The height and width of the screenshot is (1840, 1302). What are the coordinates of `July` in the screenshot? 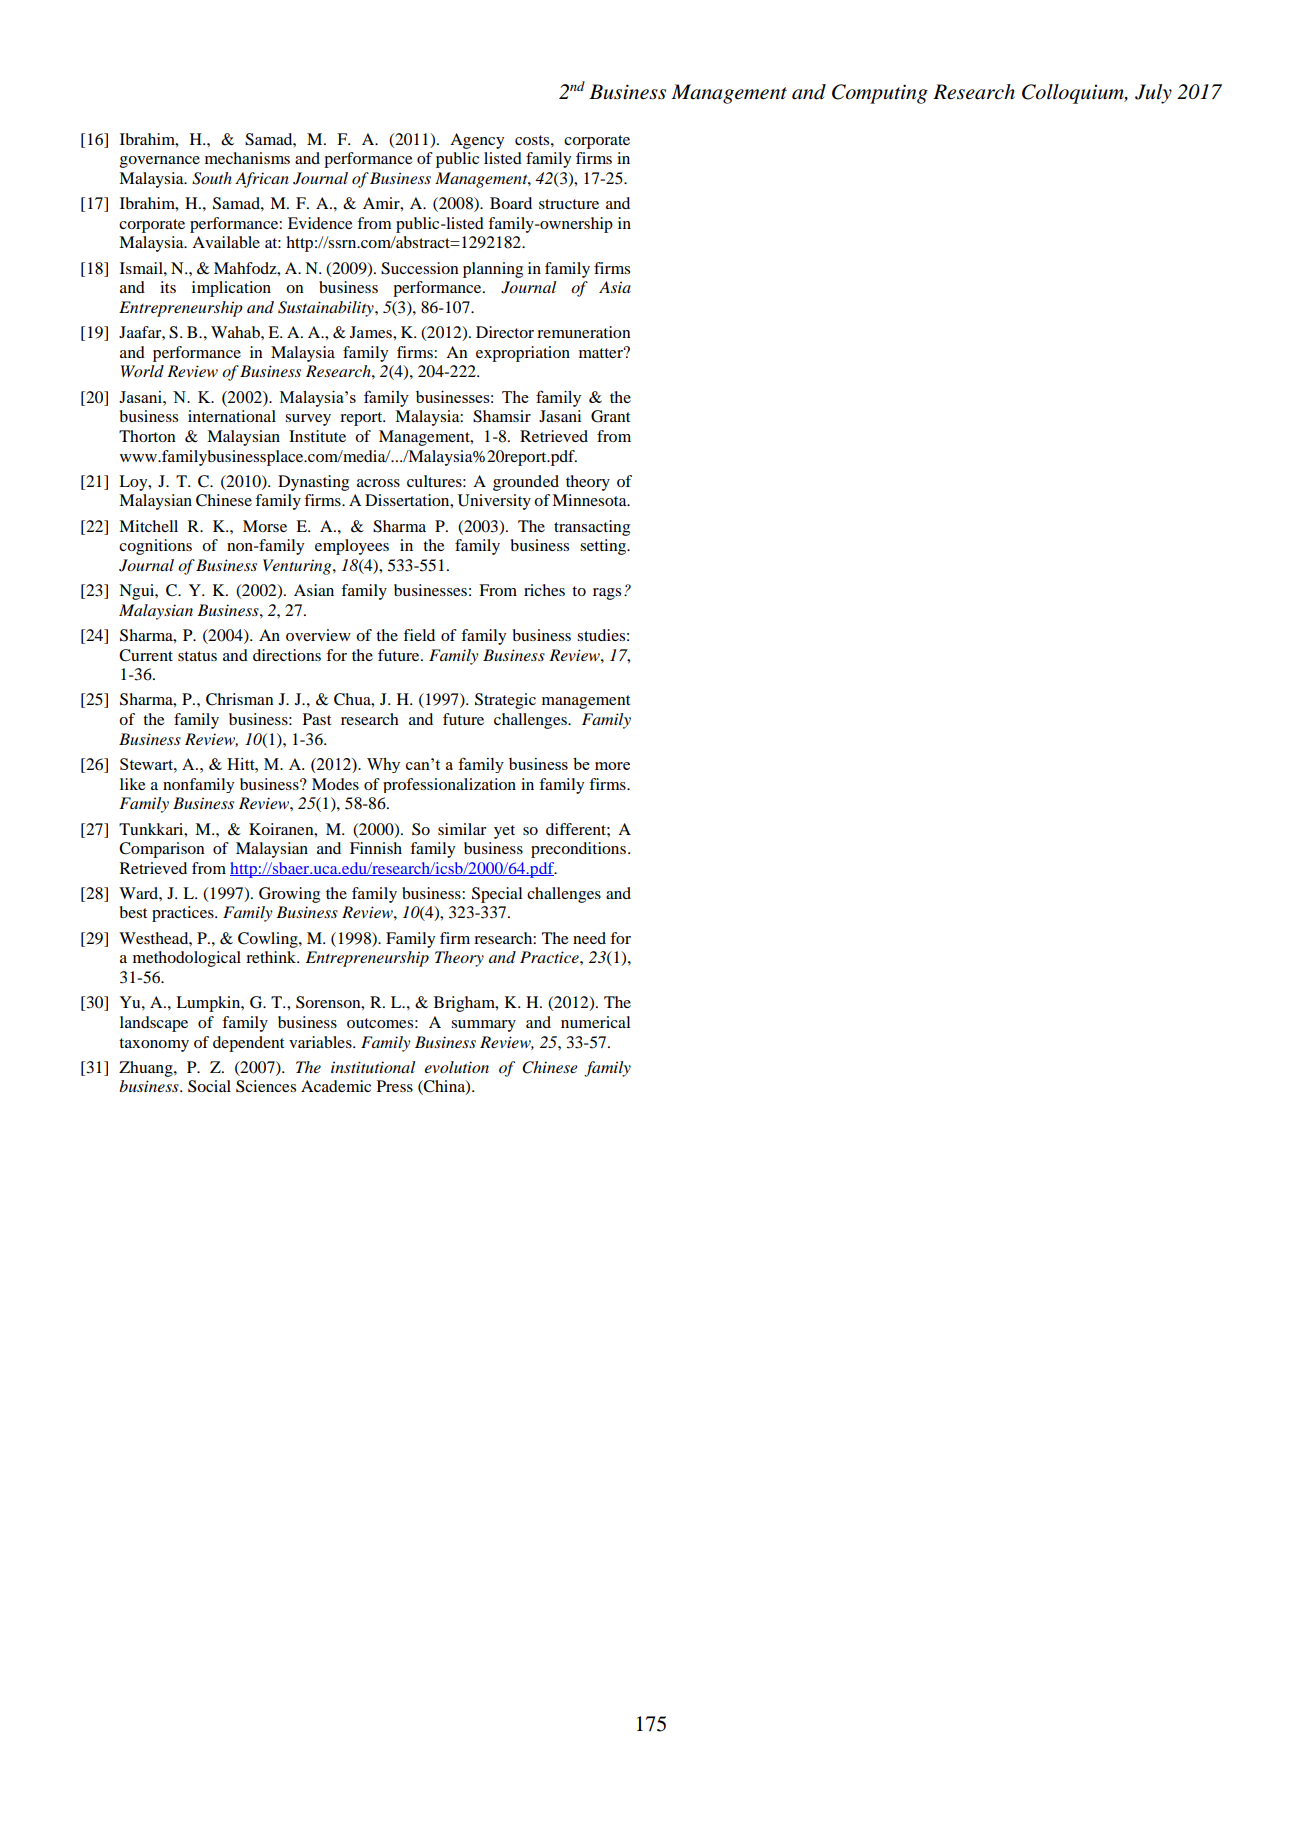 It's located at (1153, 94).
